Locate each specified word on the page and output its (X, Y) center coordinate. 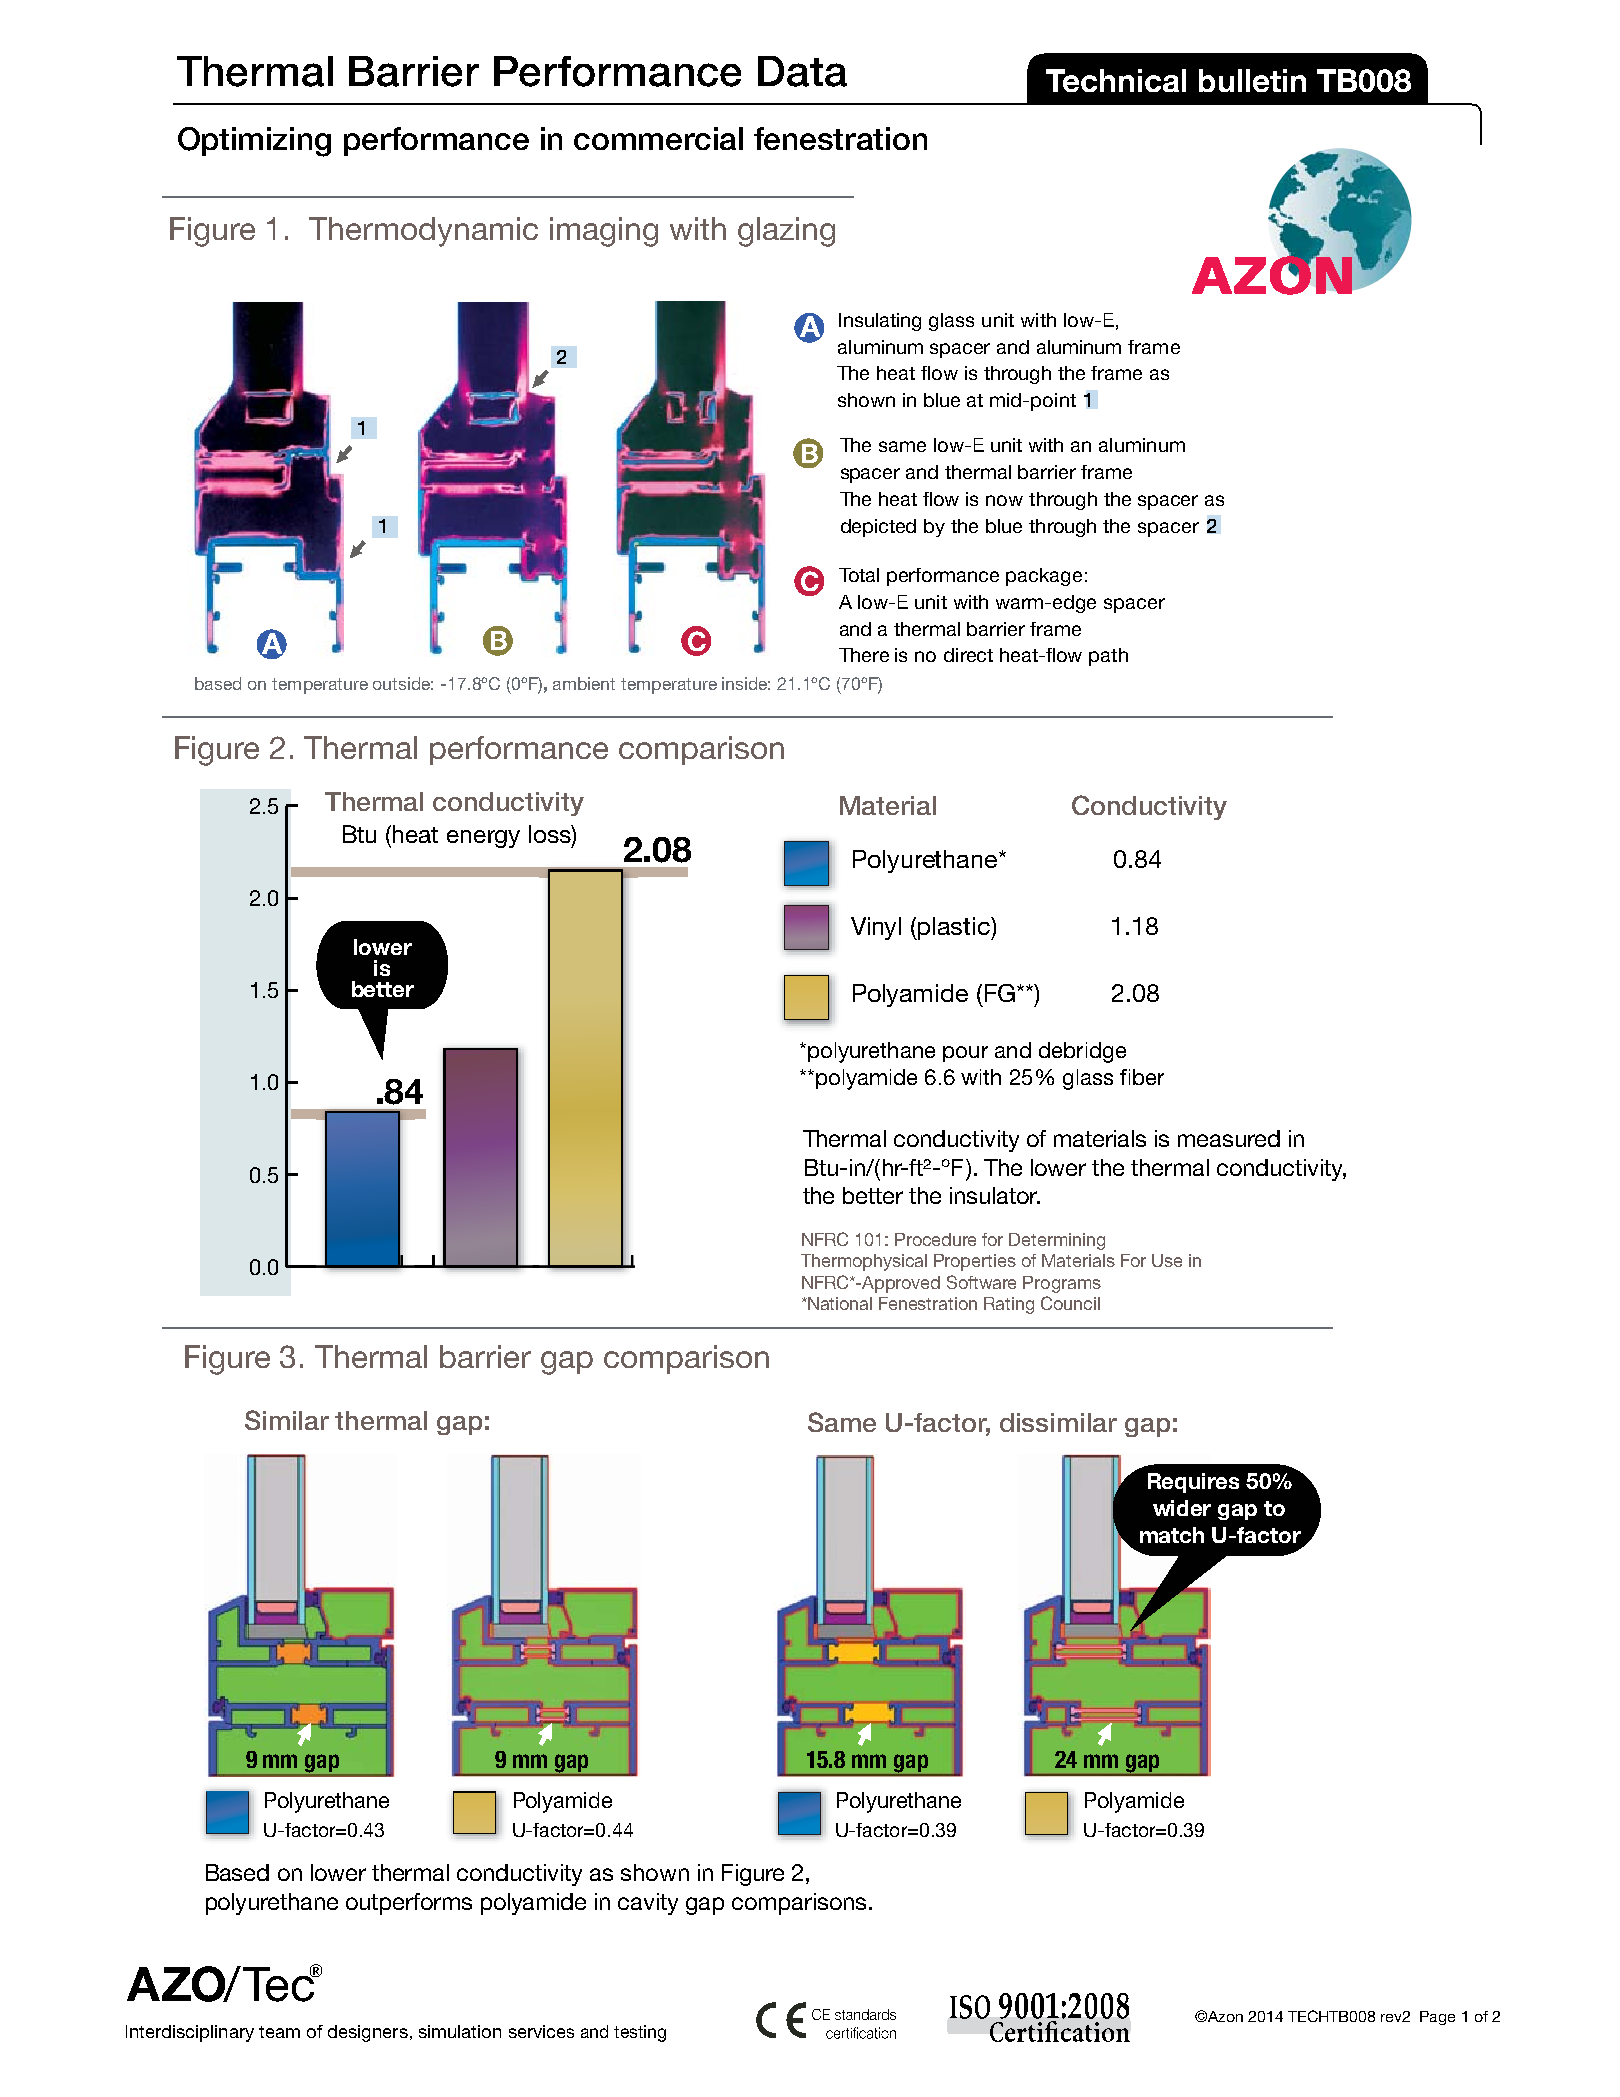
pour (965, 1054)
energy (483, 839)
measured (1229, 1138)
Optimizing (254, 142)
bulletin (1252, 80)
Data (802, 71)
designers (368, 2033)
